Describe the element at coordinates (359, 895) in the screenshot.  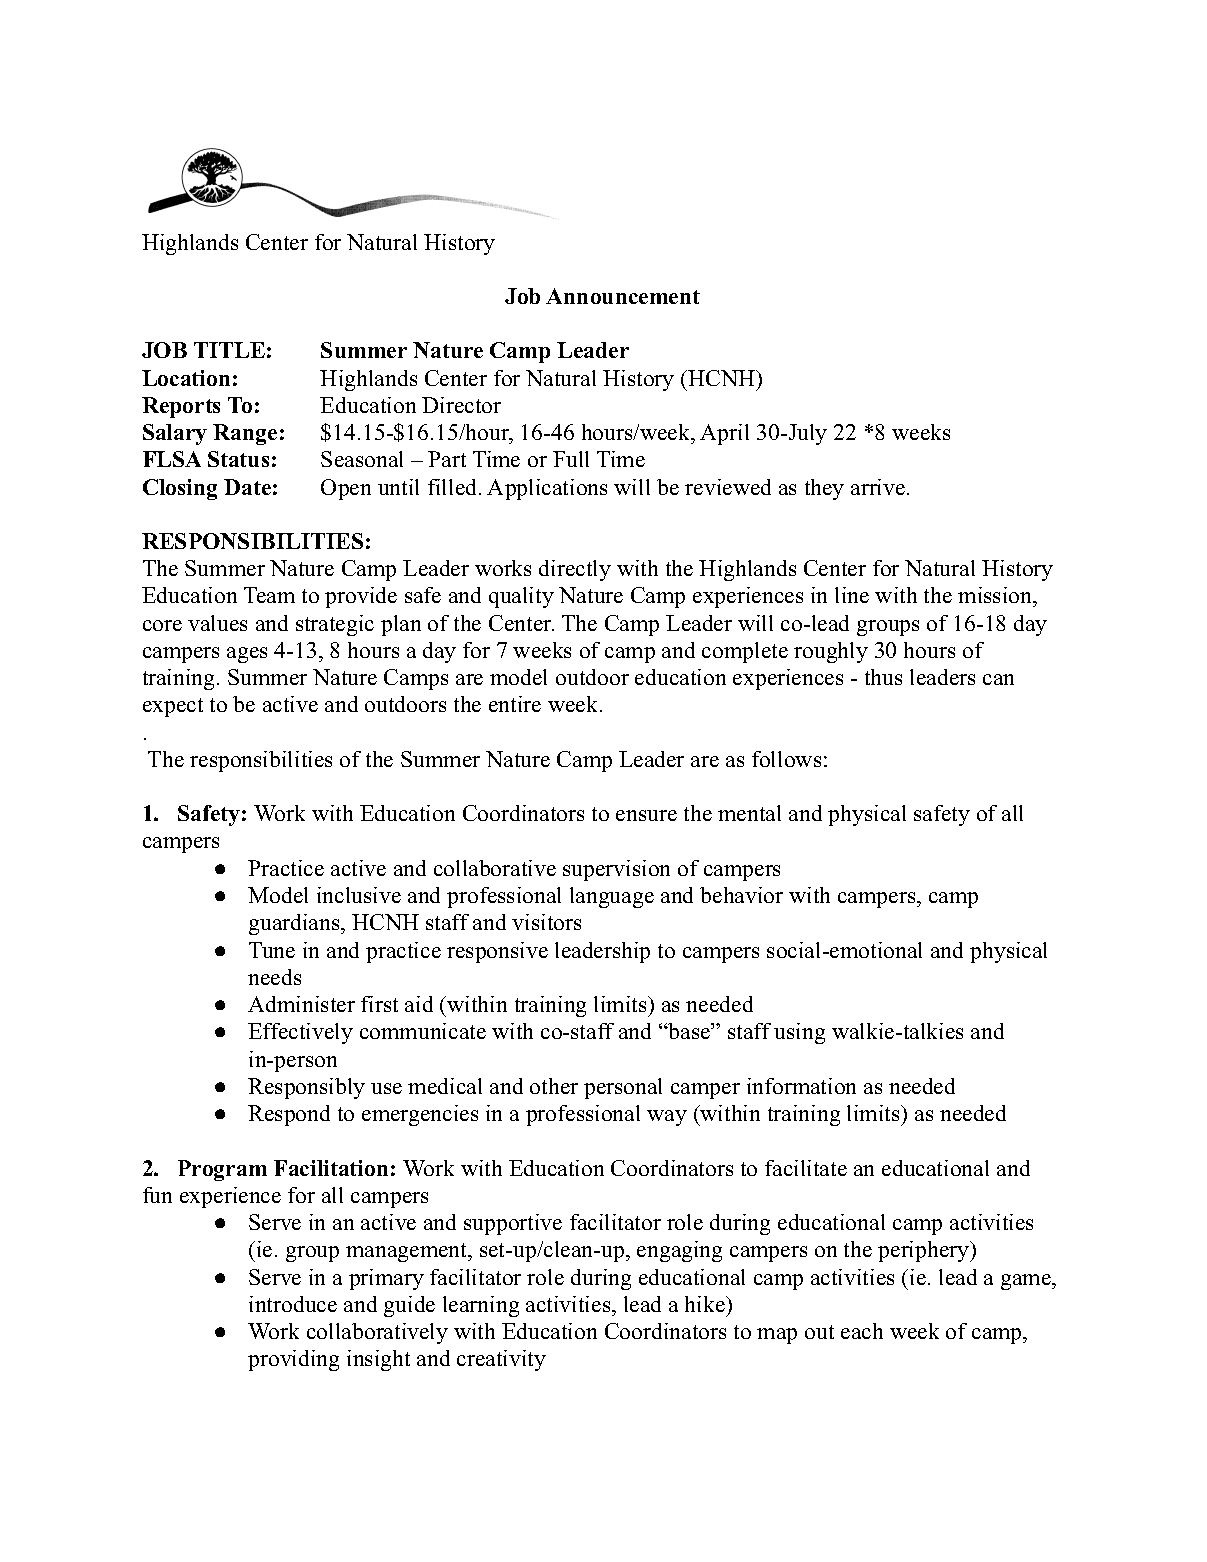
I see `inclusive` at that location.
